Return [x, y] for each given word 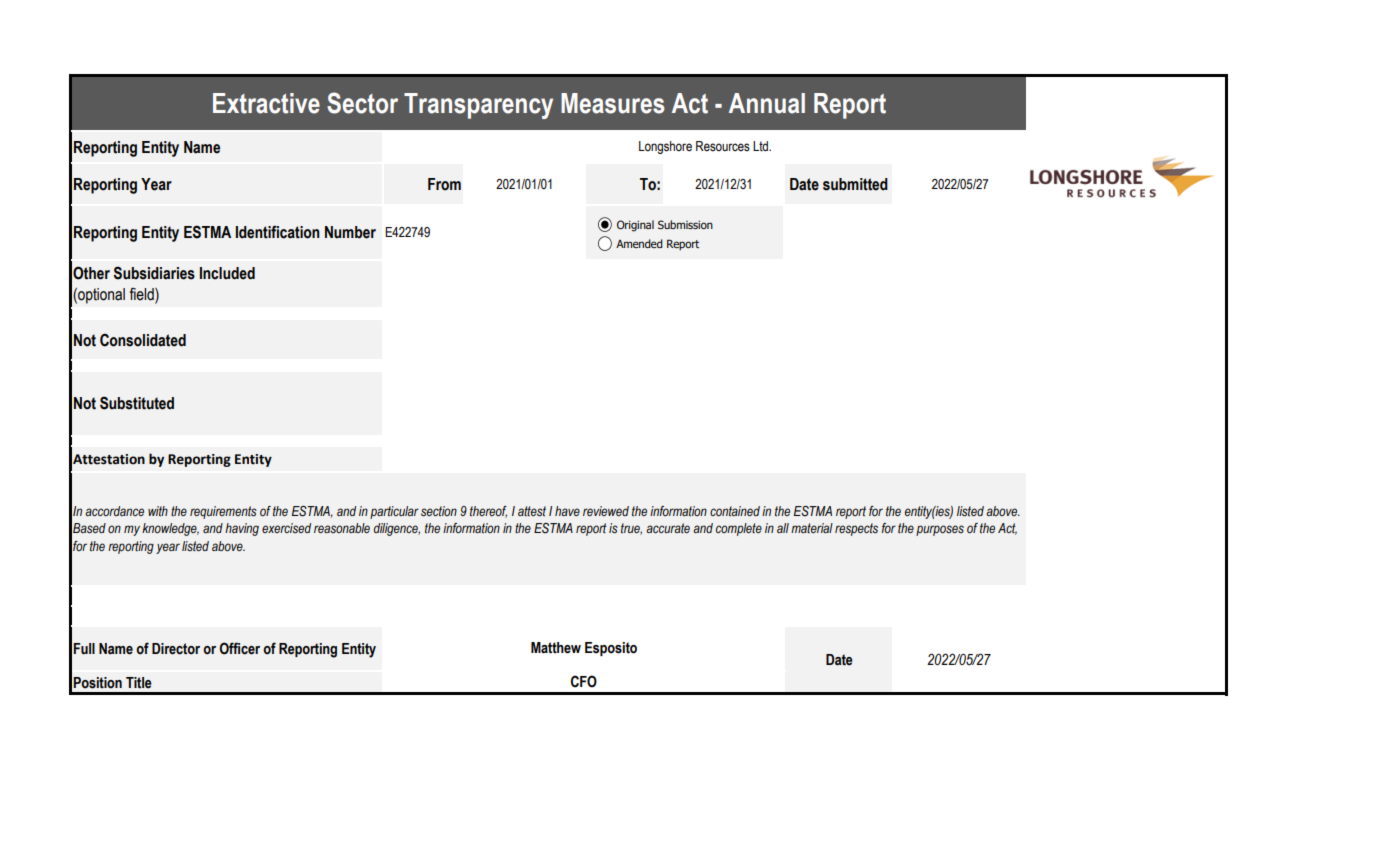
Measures [613, 103]
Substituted [137, 403]
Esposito [611, 649]
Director [176, 649]
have [567, 511]
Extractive [266, 103]
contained [735, 511]
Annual [767, 103]
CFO [584, 681]
